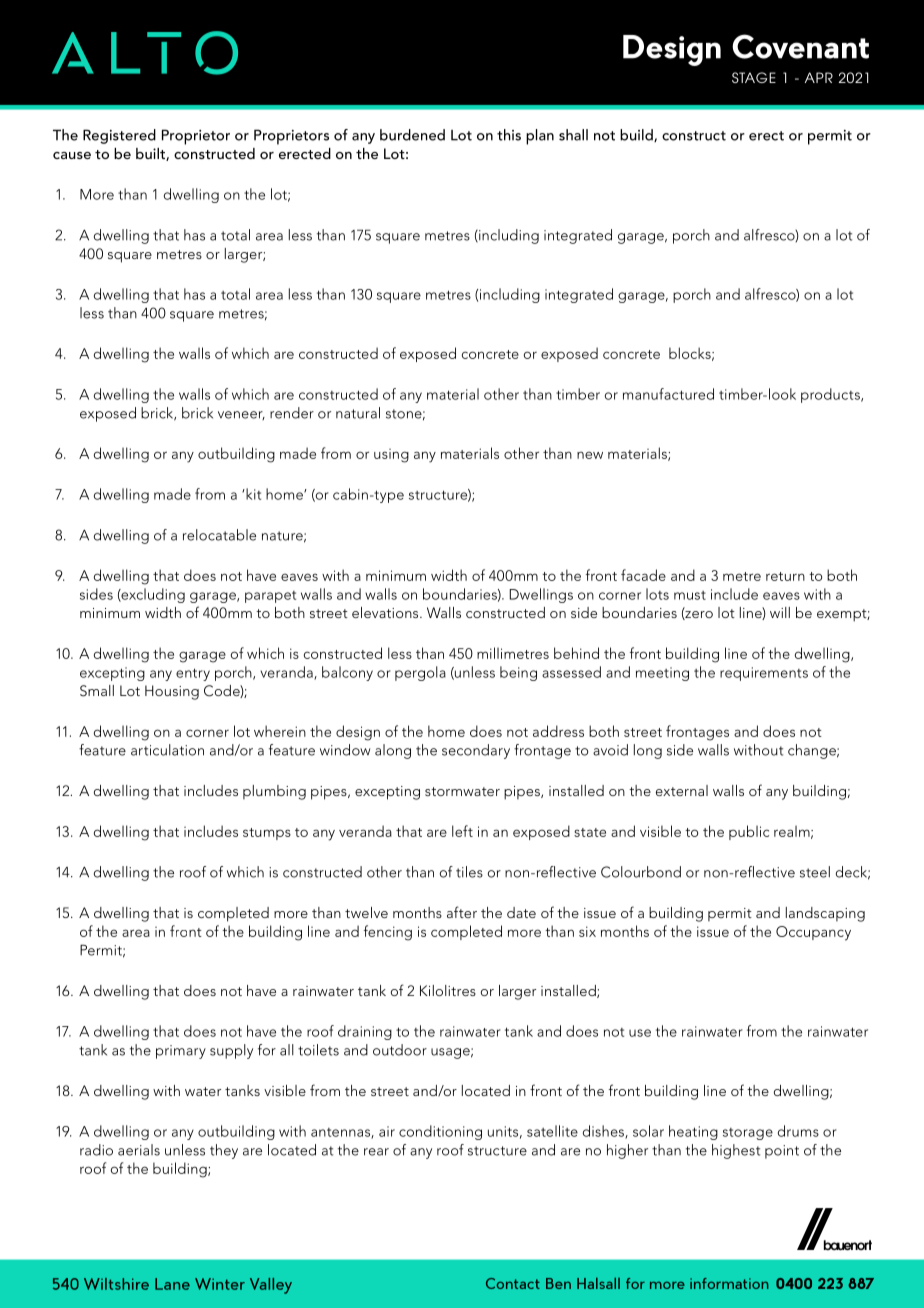  I want to click on Registered, so click(119, 136).
